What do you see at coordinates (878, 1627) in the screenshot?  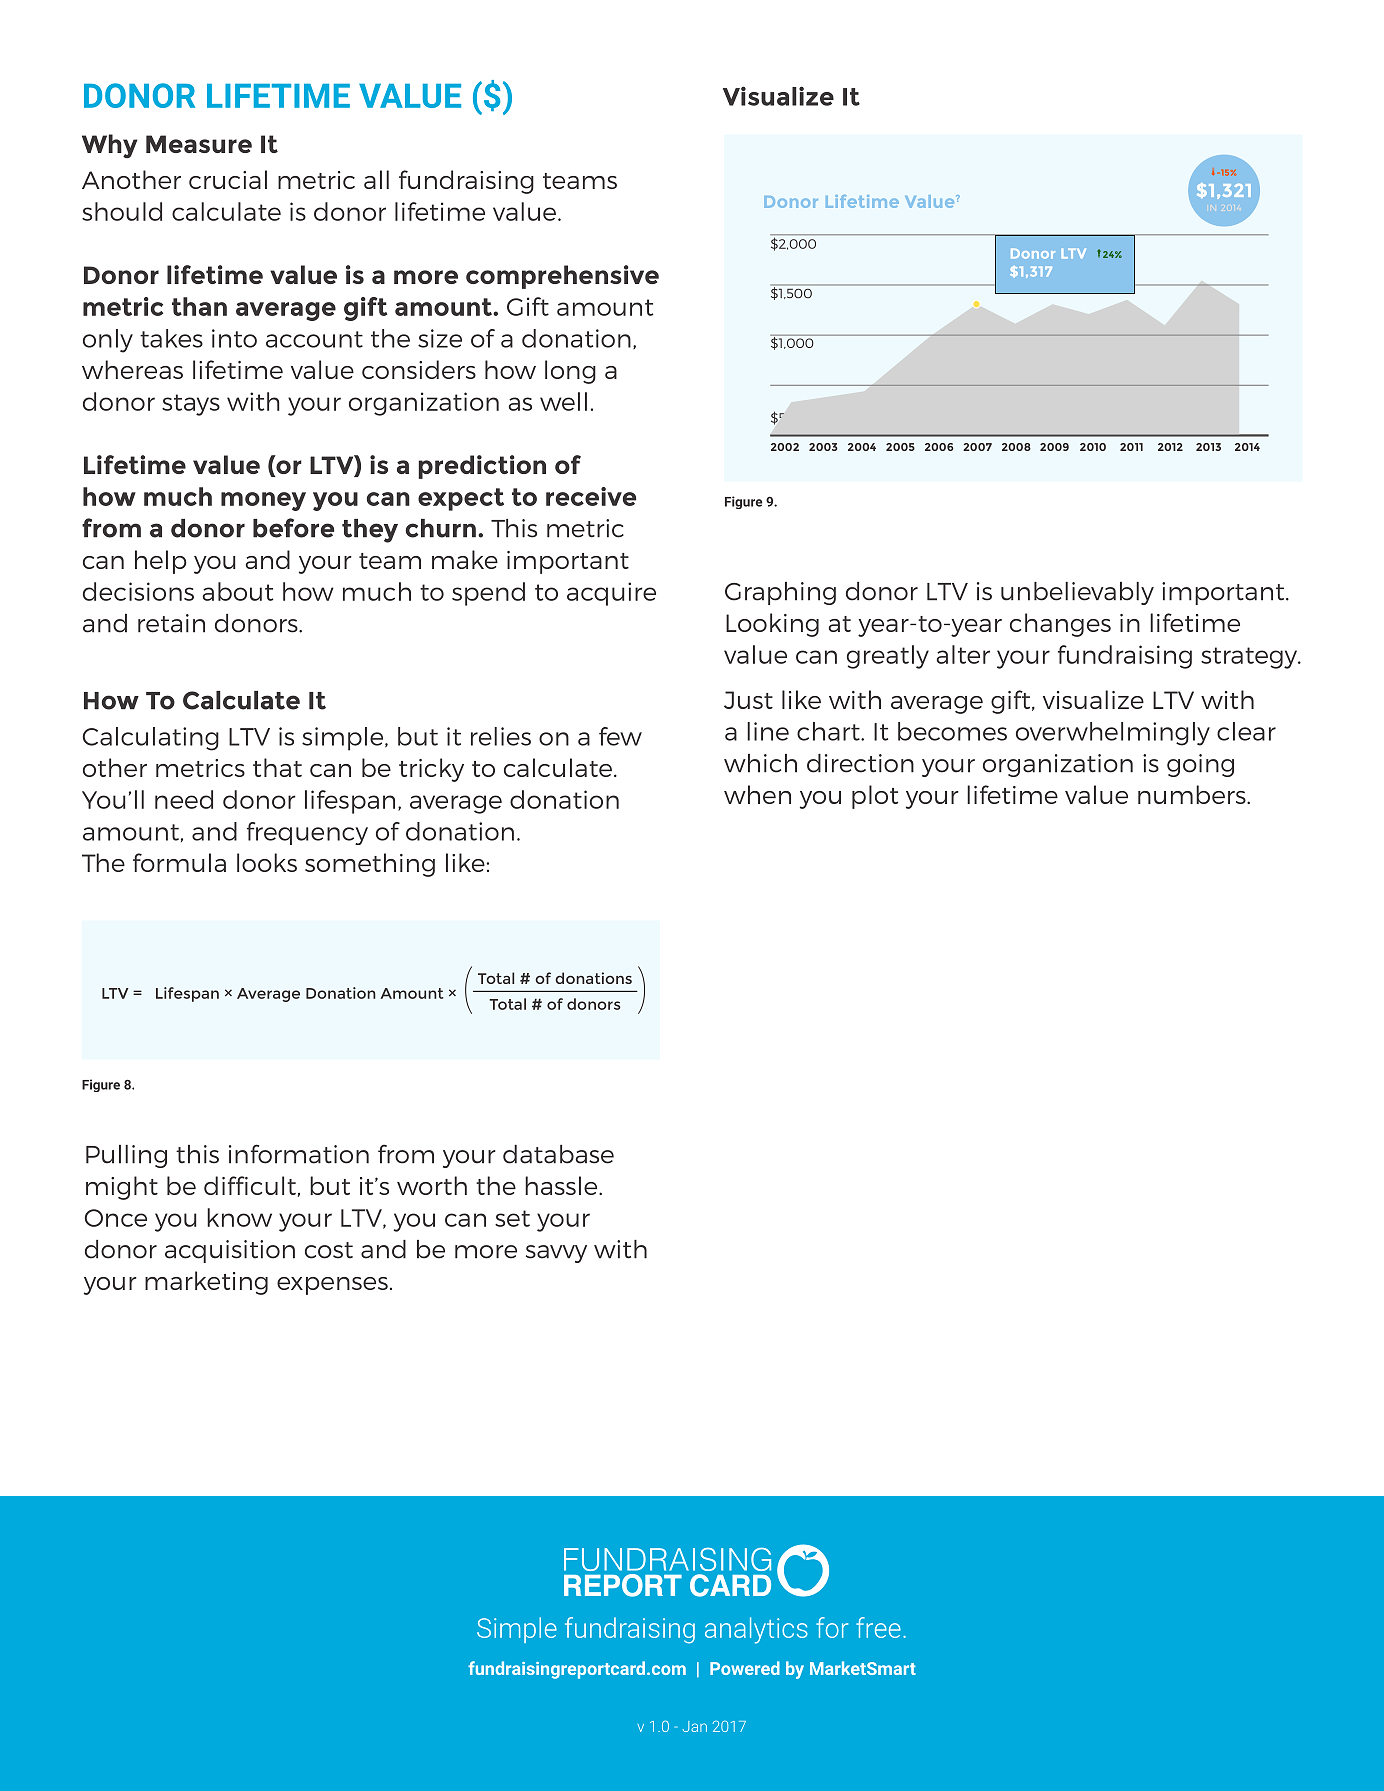 I see `free` at bounding box center [878, 1627].
